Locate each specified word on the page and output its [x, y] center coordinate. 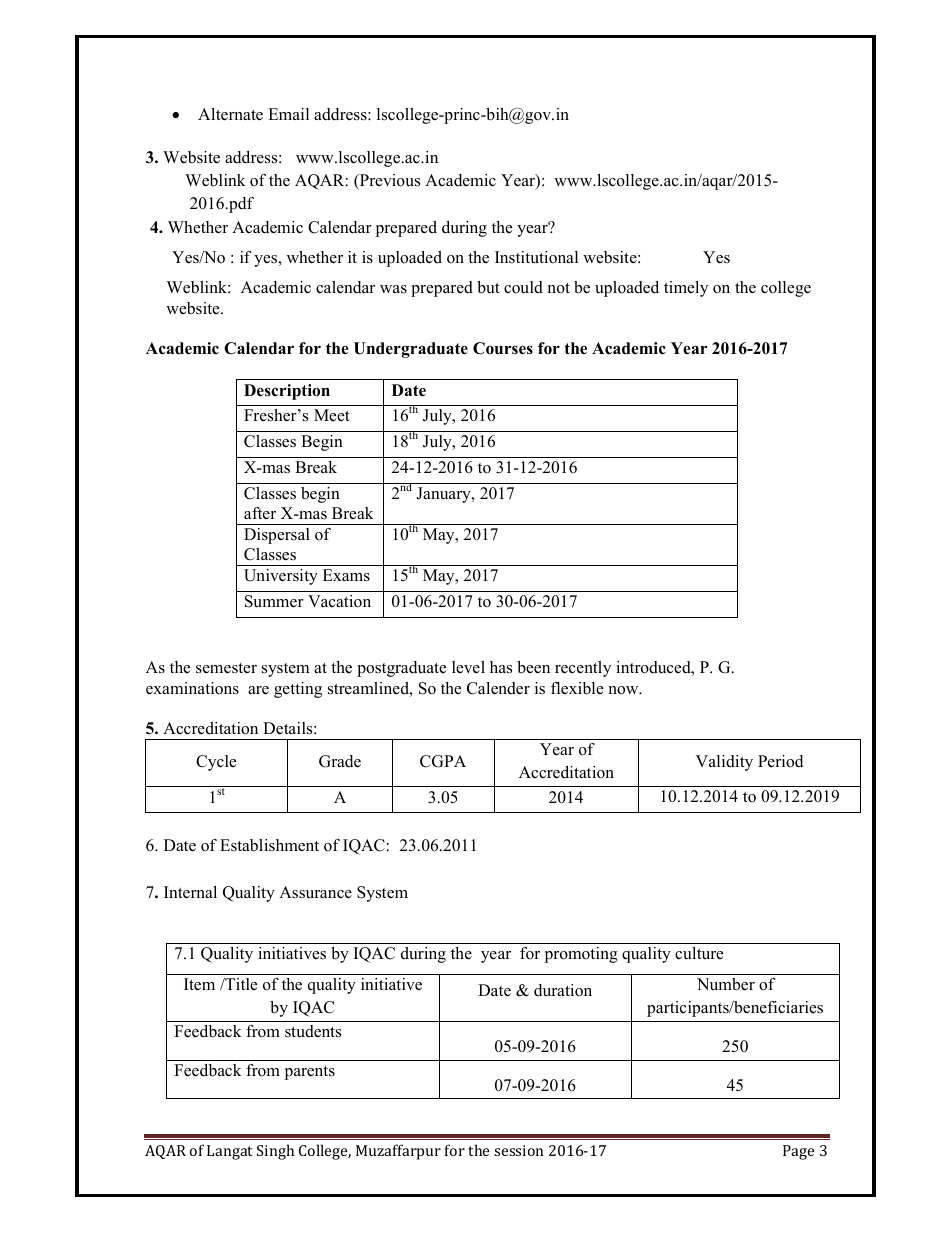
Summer [274, 601]
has [501, 667]
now [625, 690]
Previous [389, 182]
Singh [275, 1152]
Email [288, 114]
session [519, 1150]
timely [686, 289]
